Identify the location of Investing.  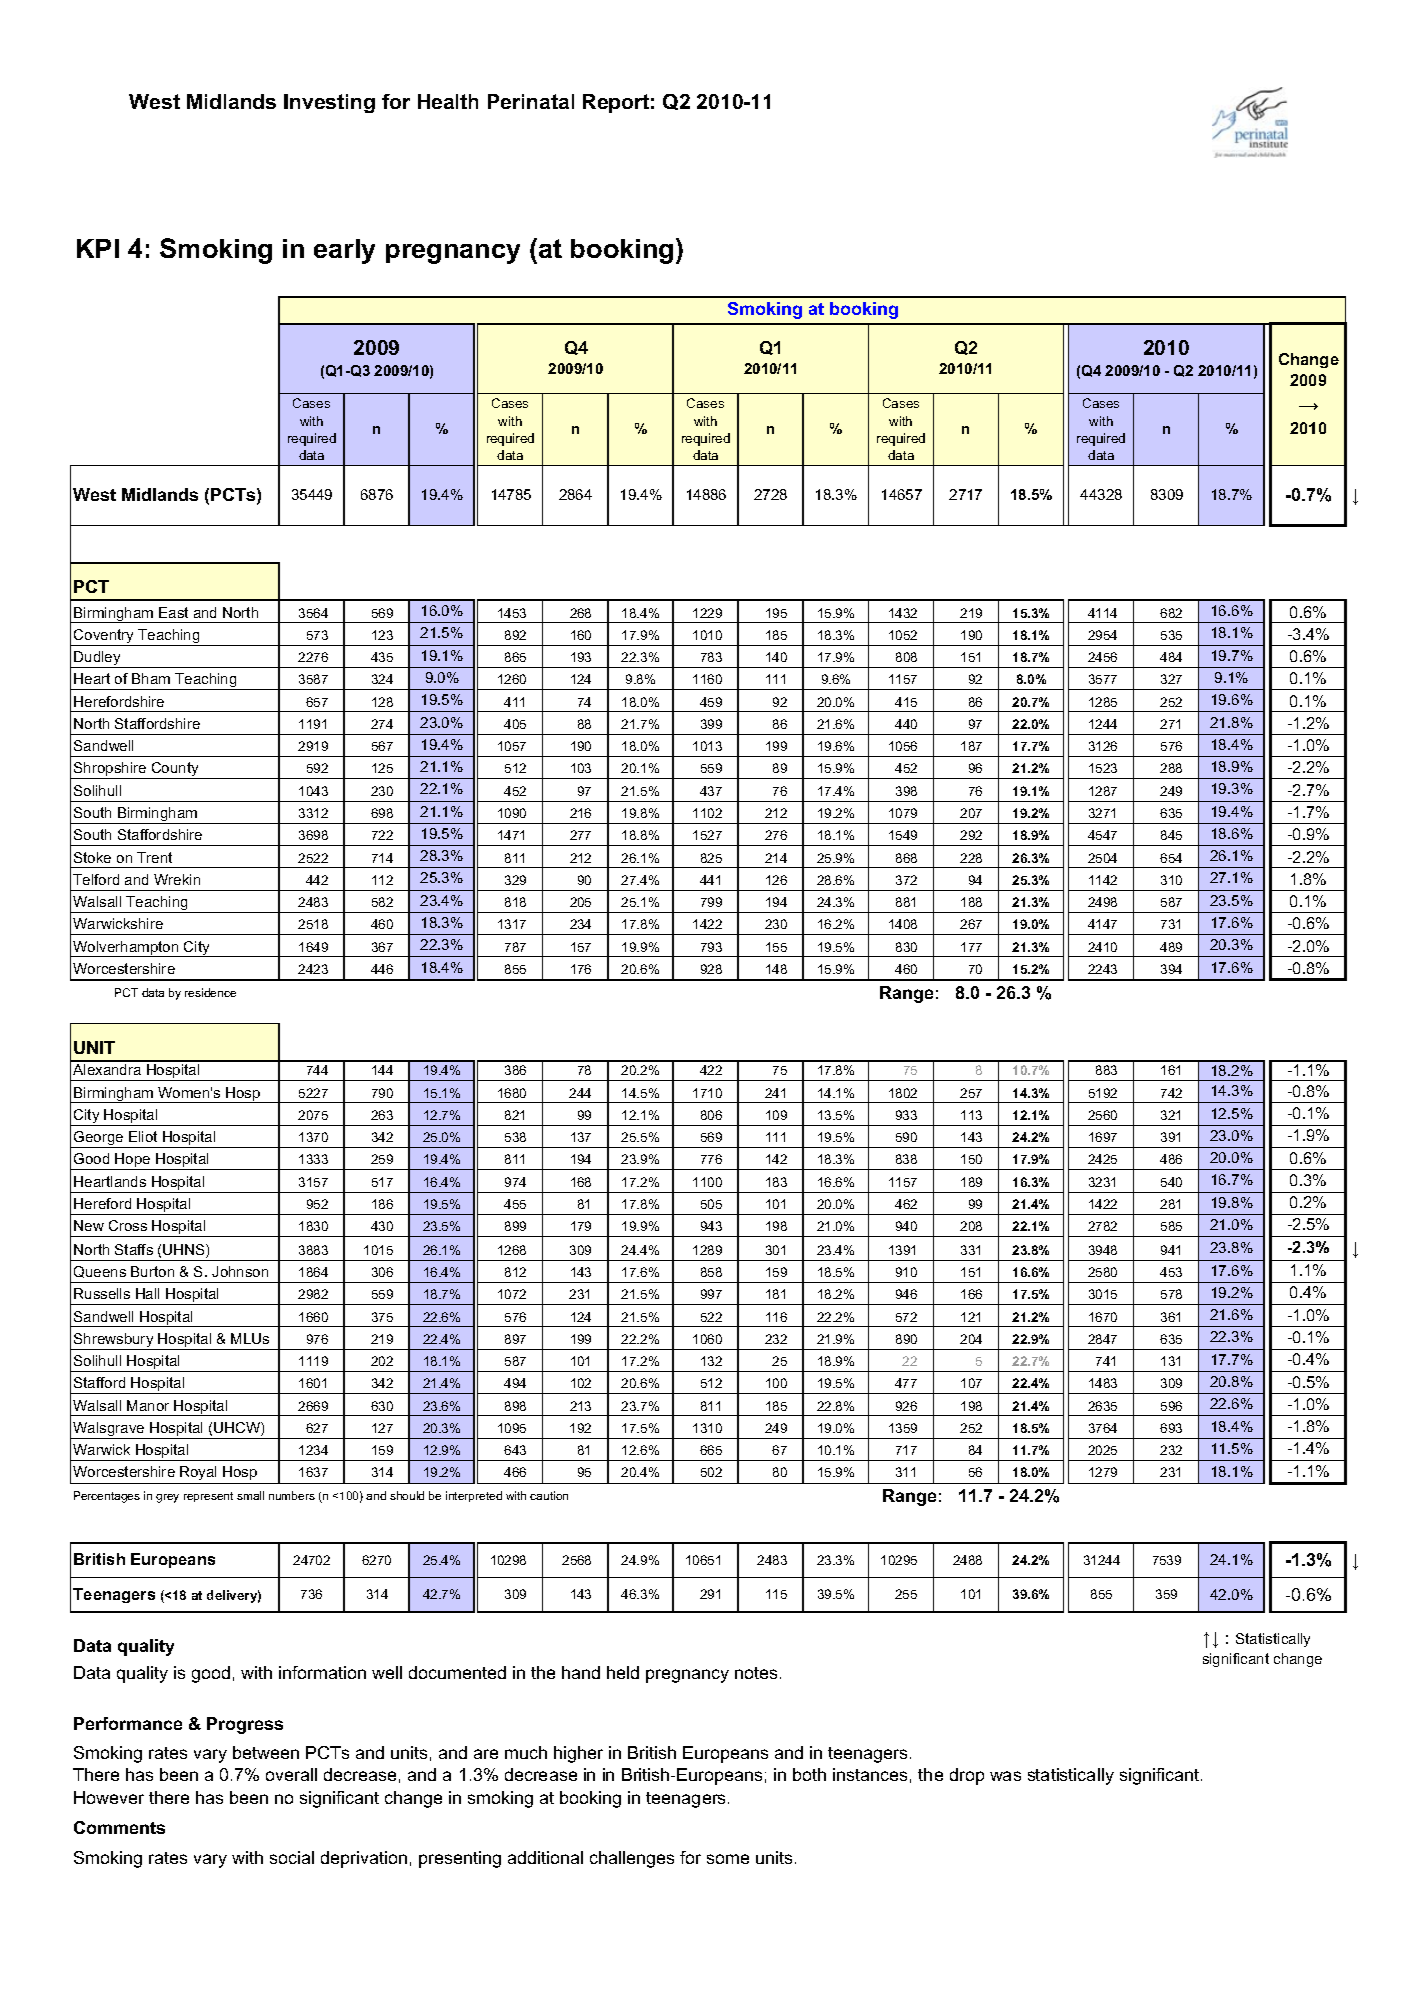
(329, 103).
